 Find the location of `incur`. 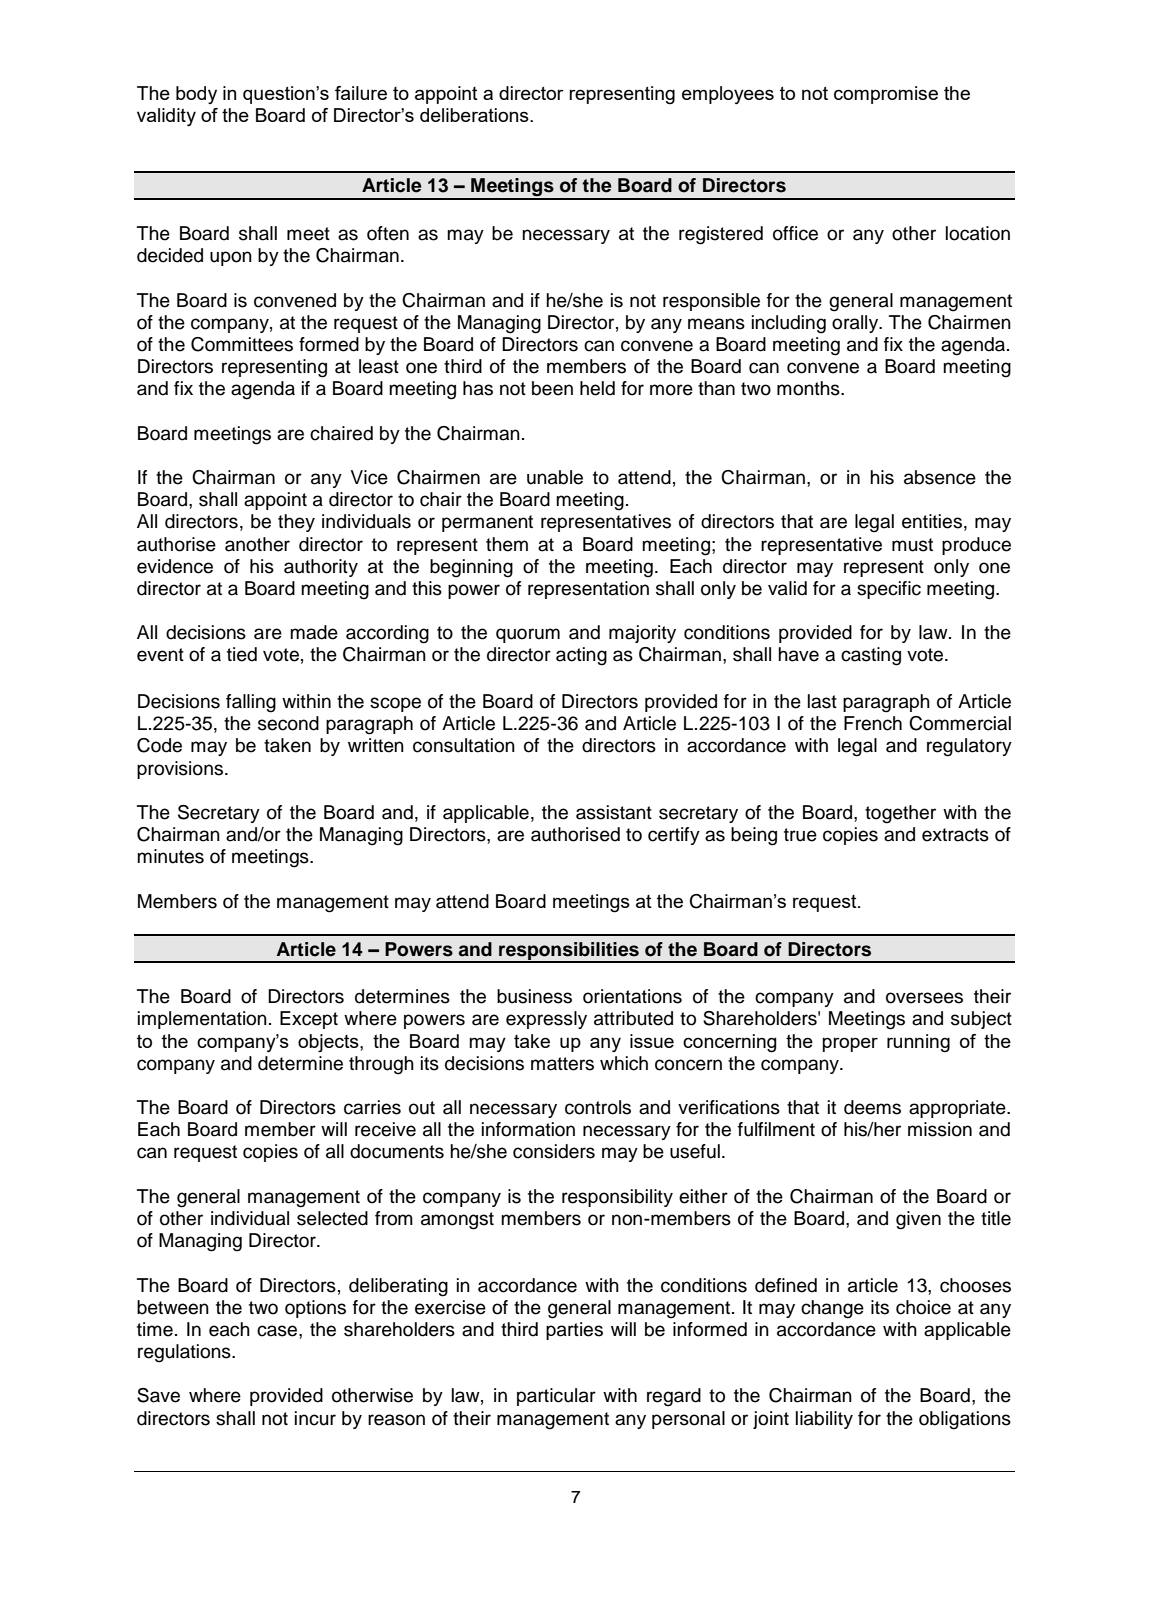

incur is located at coordinates (315, 1418).
